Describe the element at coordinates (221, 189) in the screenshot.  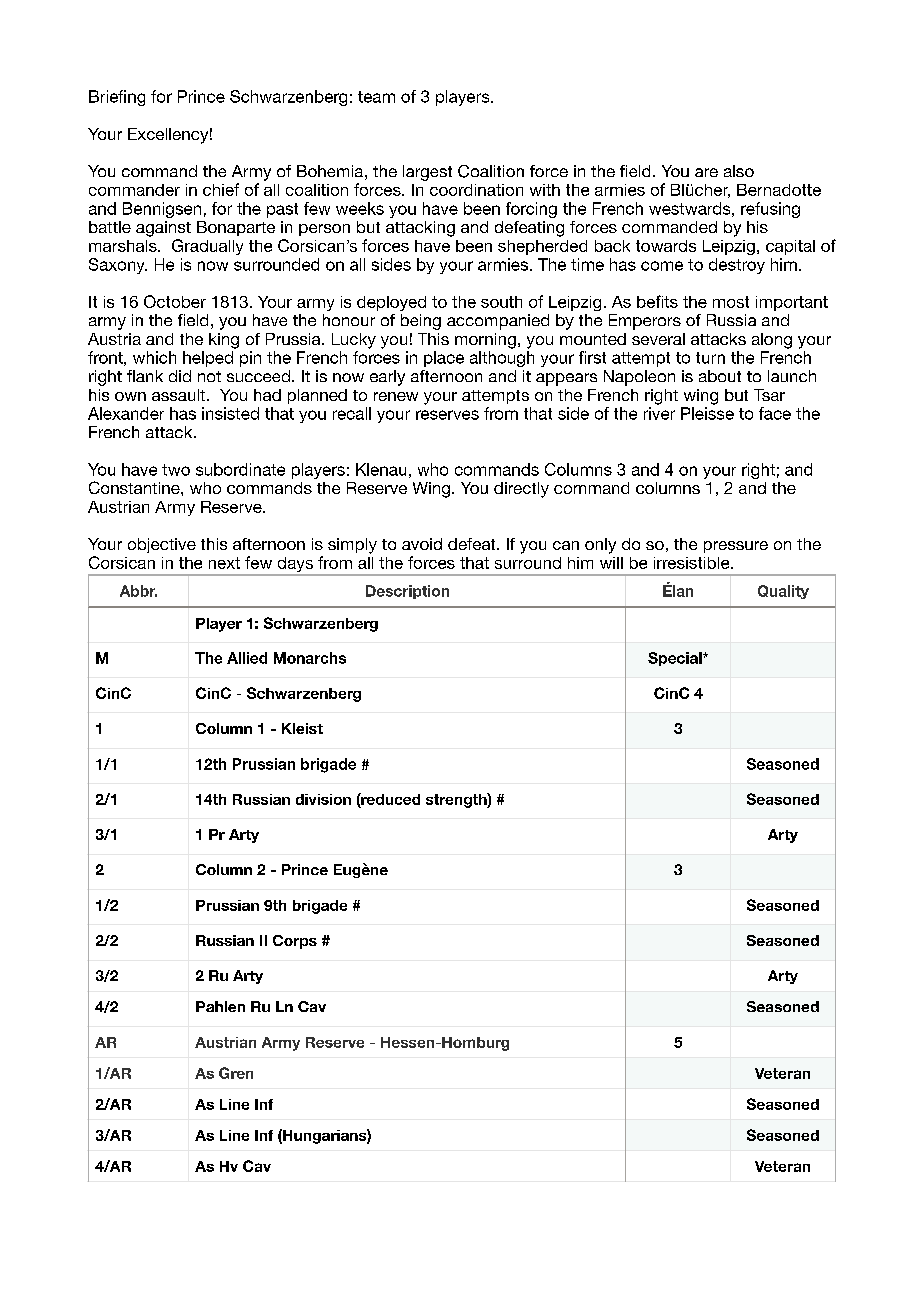
I see `chief` at that location.
